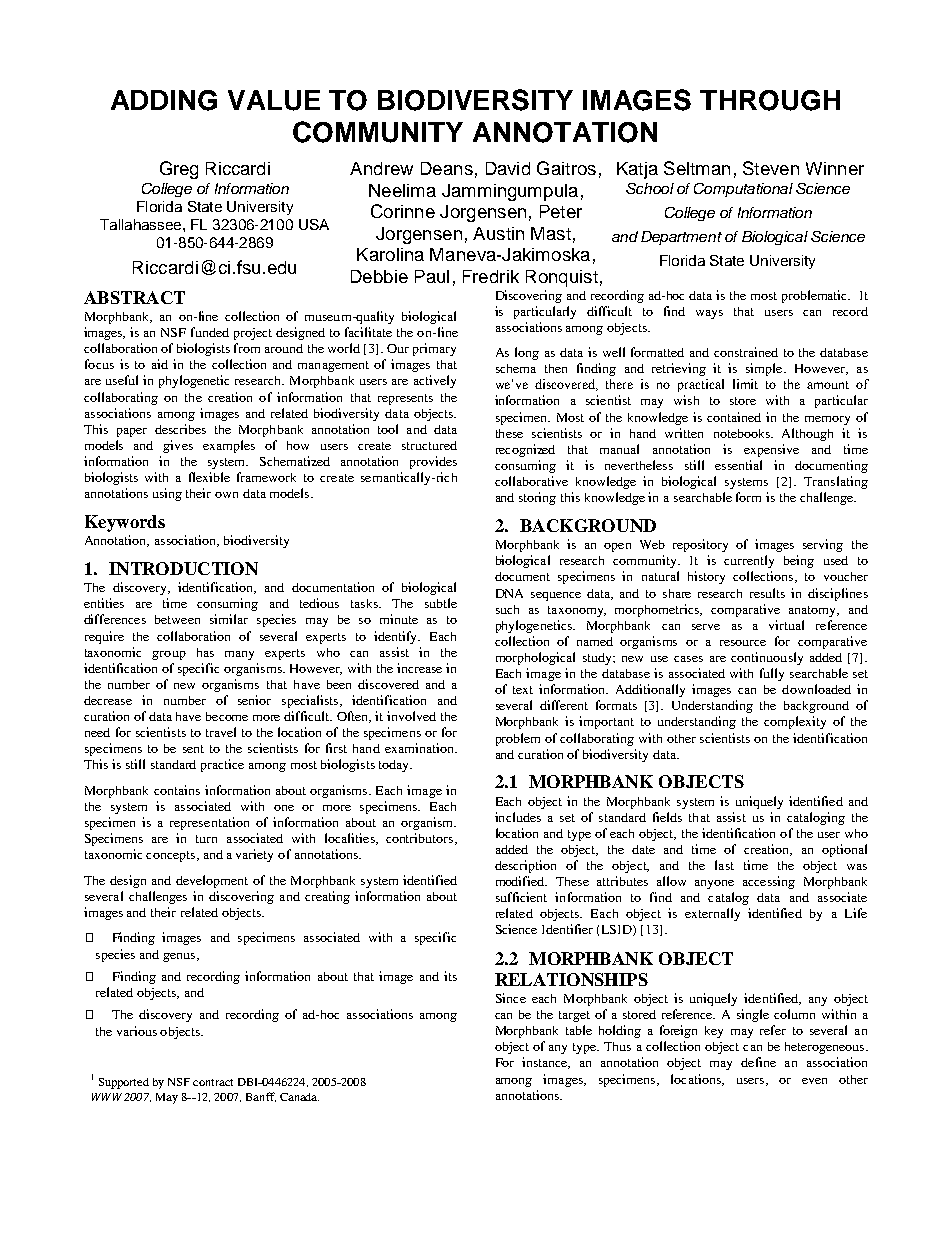 The width and height of the document is (952, 1233). What do you see at coordinates (770, 100) in the document?
I see `THROUGH` at bounding box center [770, 100].
